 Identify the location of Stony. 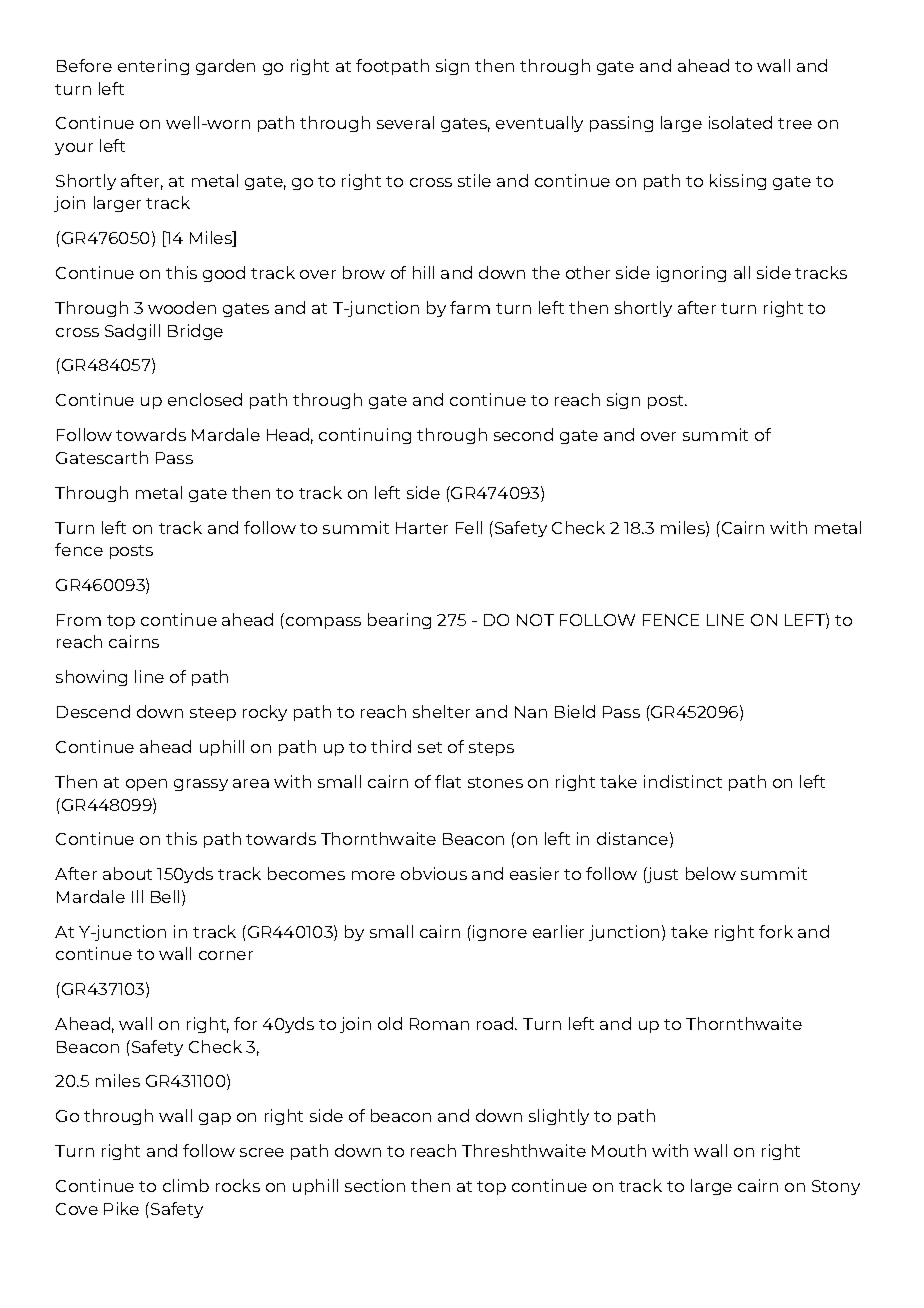
(836, 1187).
